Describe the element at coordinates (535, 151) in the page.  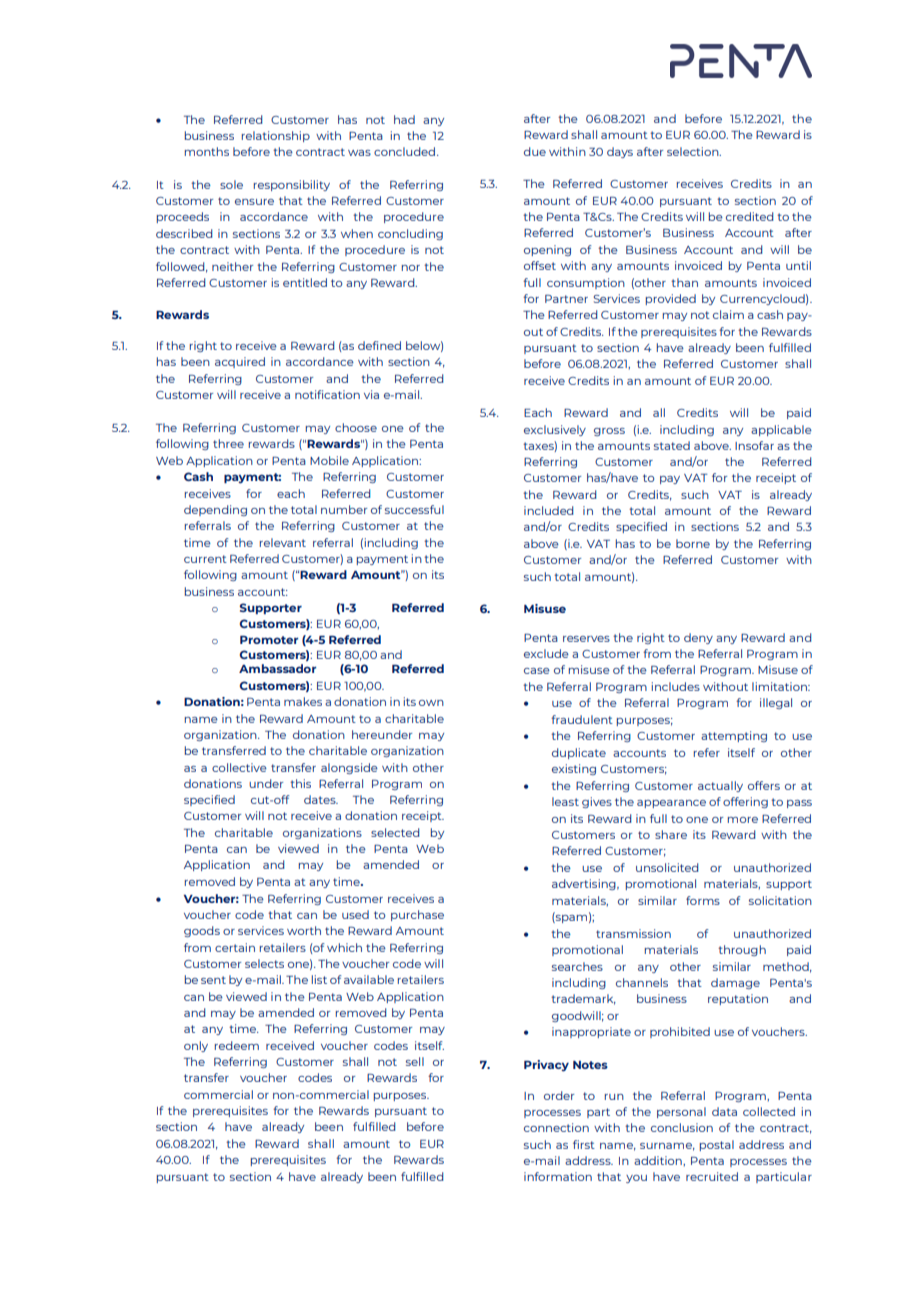
I see `due` at that location.
